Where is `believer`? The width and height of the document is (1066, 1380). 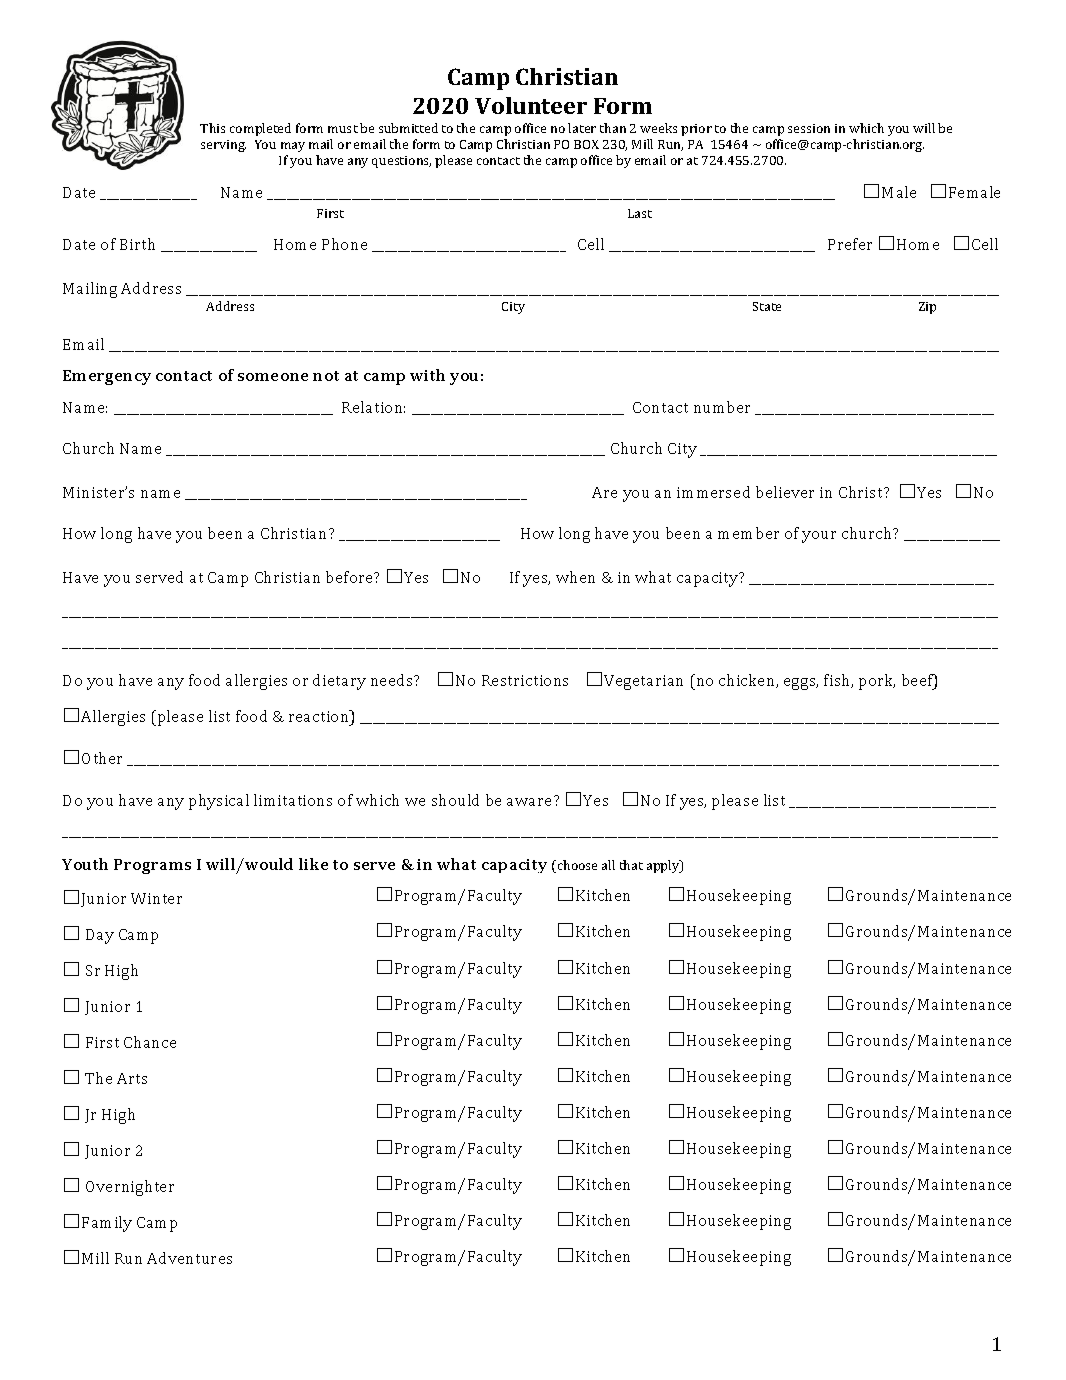 believer is located at coordinates (785, 492).
